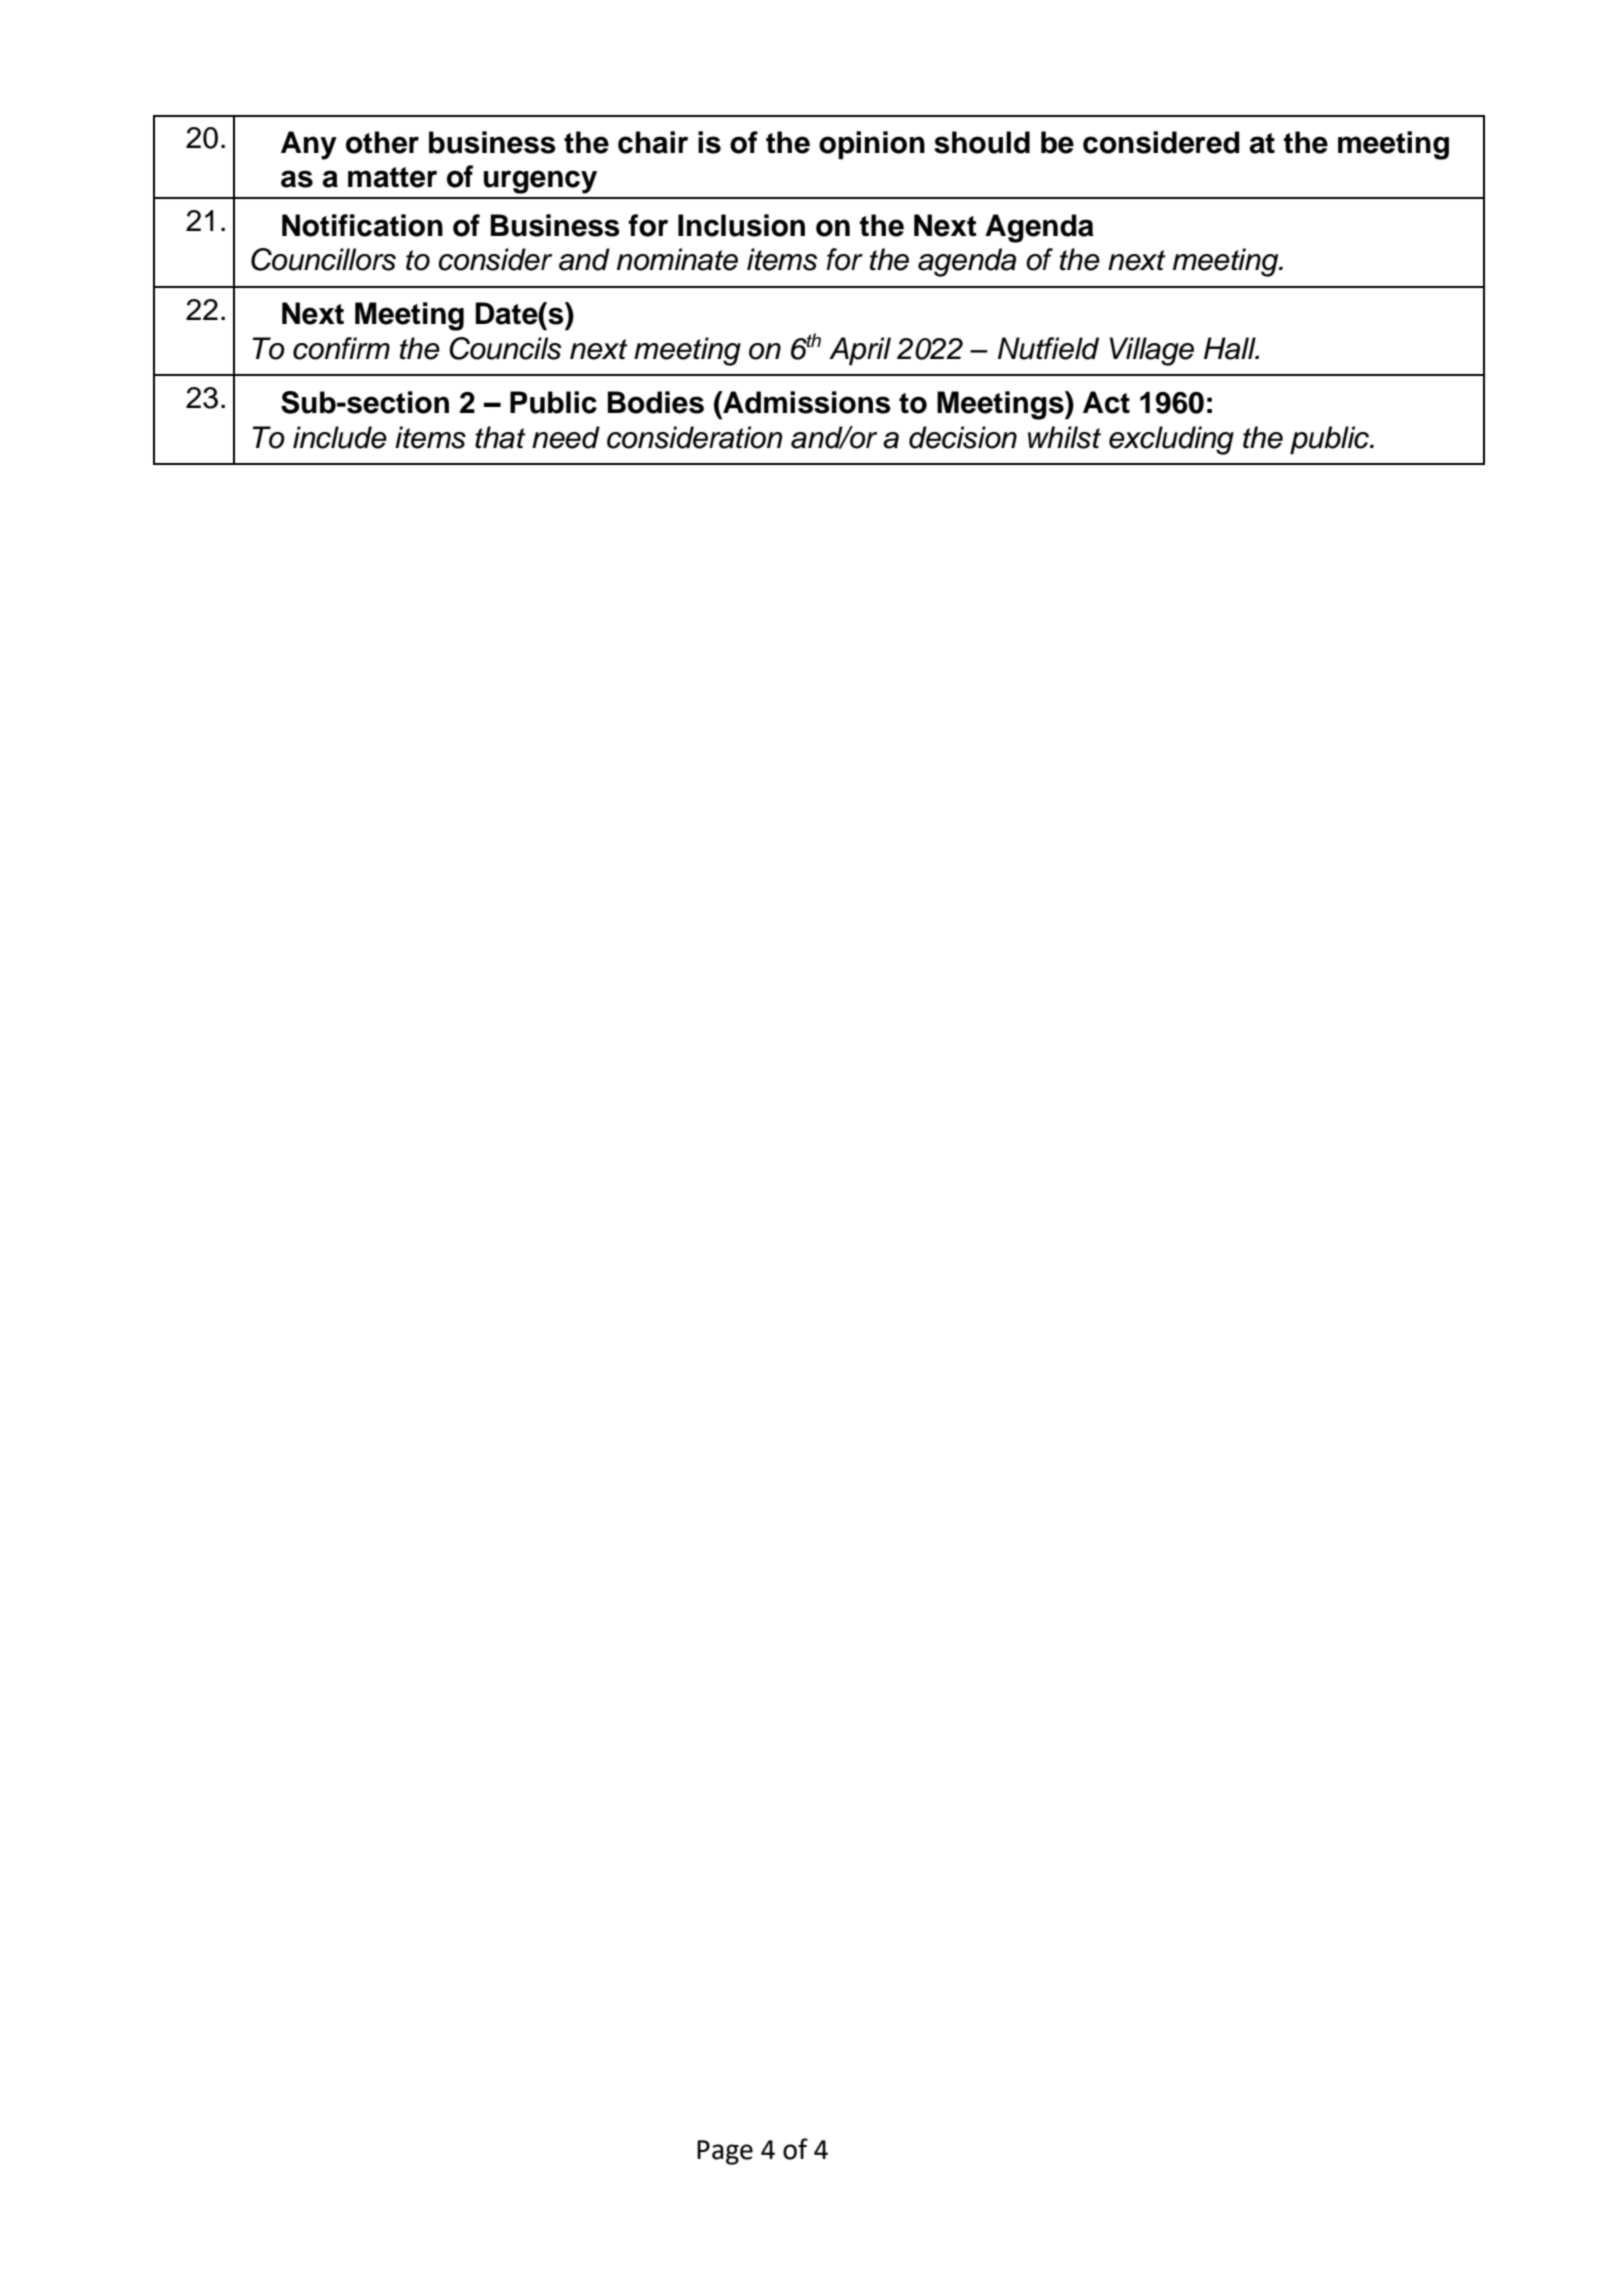  I want to click on Page, so click(725, 2152).
